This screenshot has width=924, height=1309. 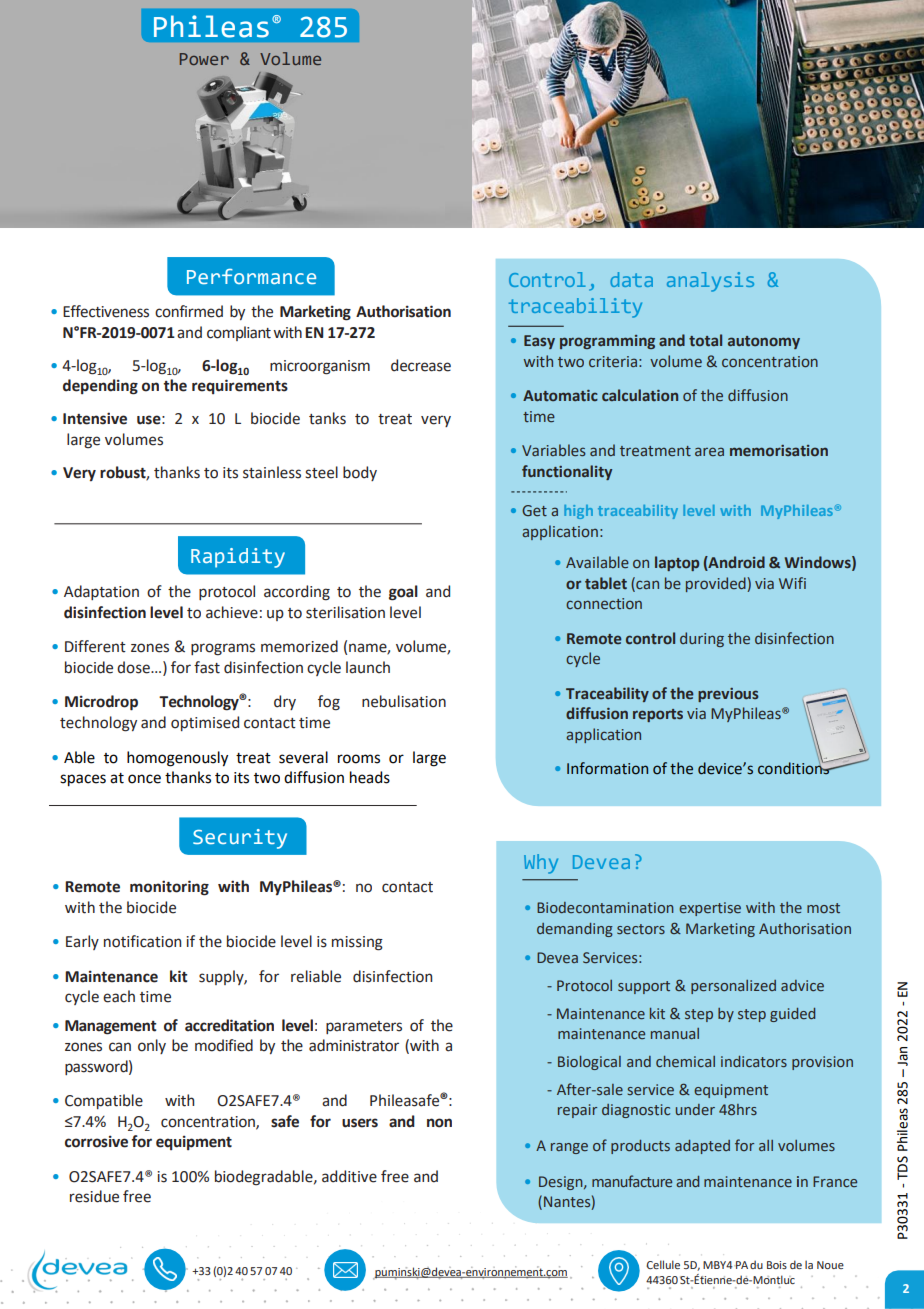 I want to click on additive, so click(x=349, y=1176).
